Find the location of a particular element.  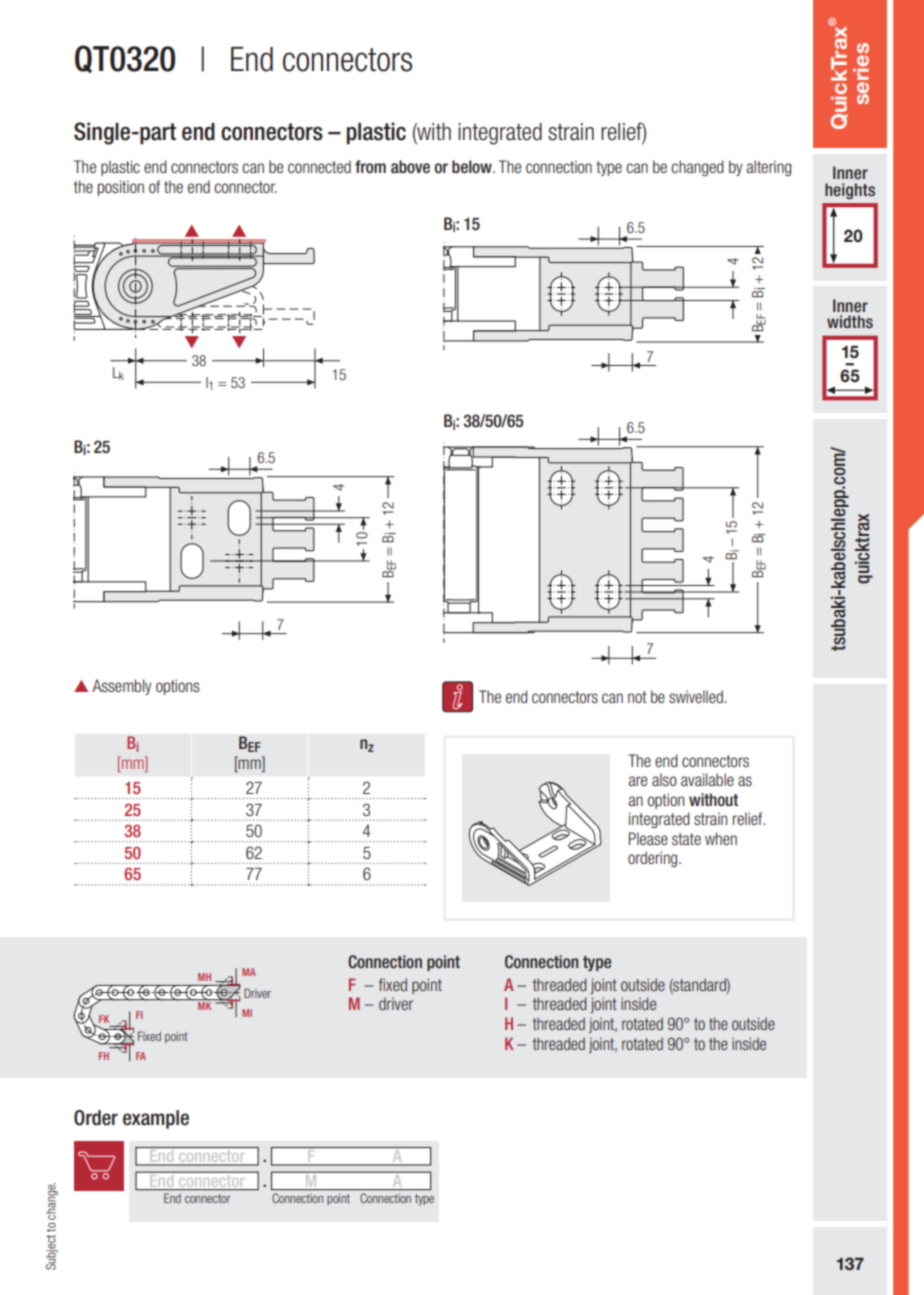

altering is located at coordinates (768, 168).
